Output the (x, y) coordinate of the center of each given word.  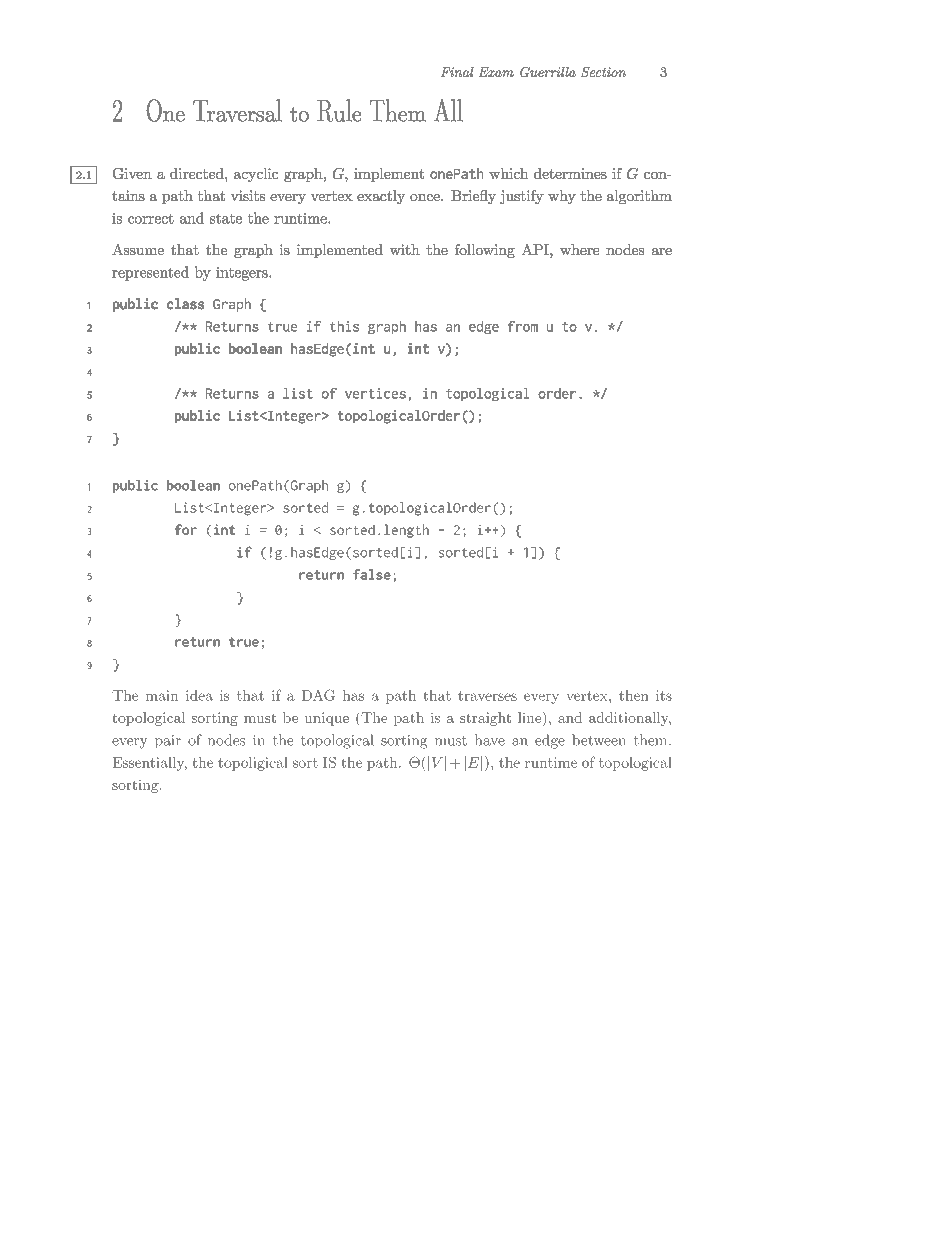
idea (199, 695)
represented (150, 273)
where (579, 249)
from (523, 326)
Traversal (237, 110)
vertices (375, 393)
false (372, 574)
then (633, 695)
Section (603, 72)
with (405, 249)
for (186, 529)
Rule (339, 110)
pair (168, 741)
